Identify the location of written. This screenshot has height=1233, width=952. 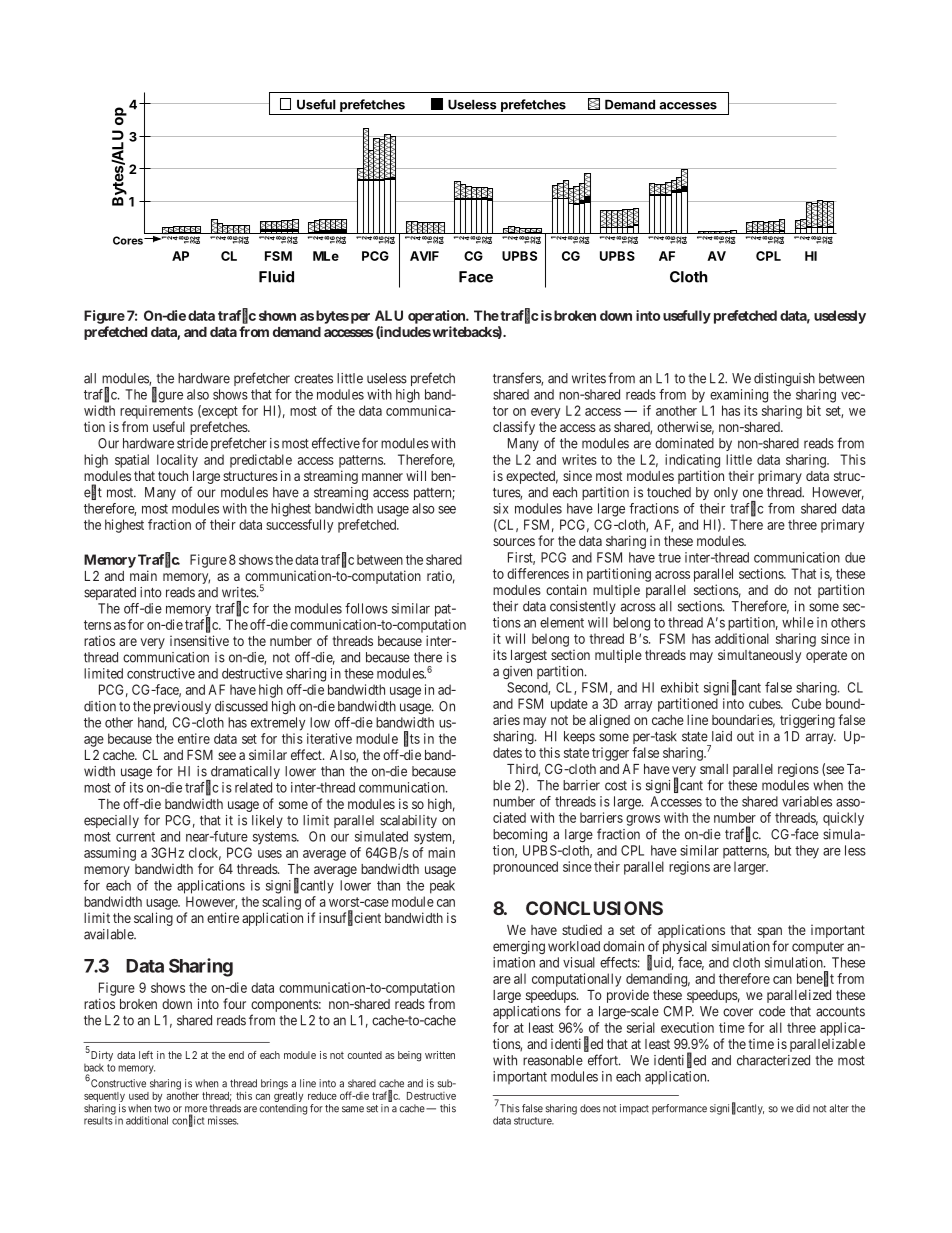
(440, 1055).
